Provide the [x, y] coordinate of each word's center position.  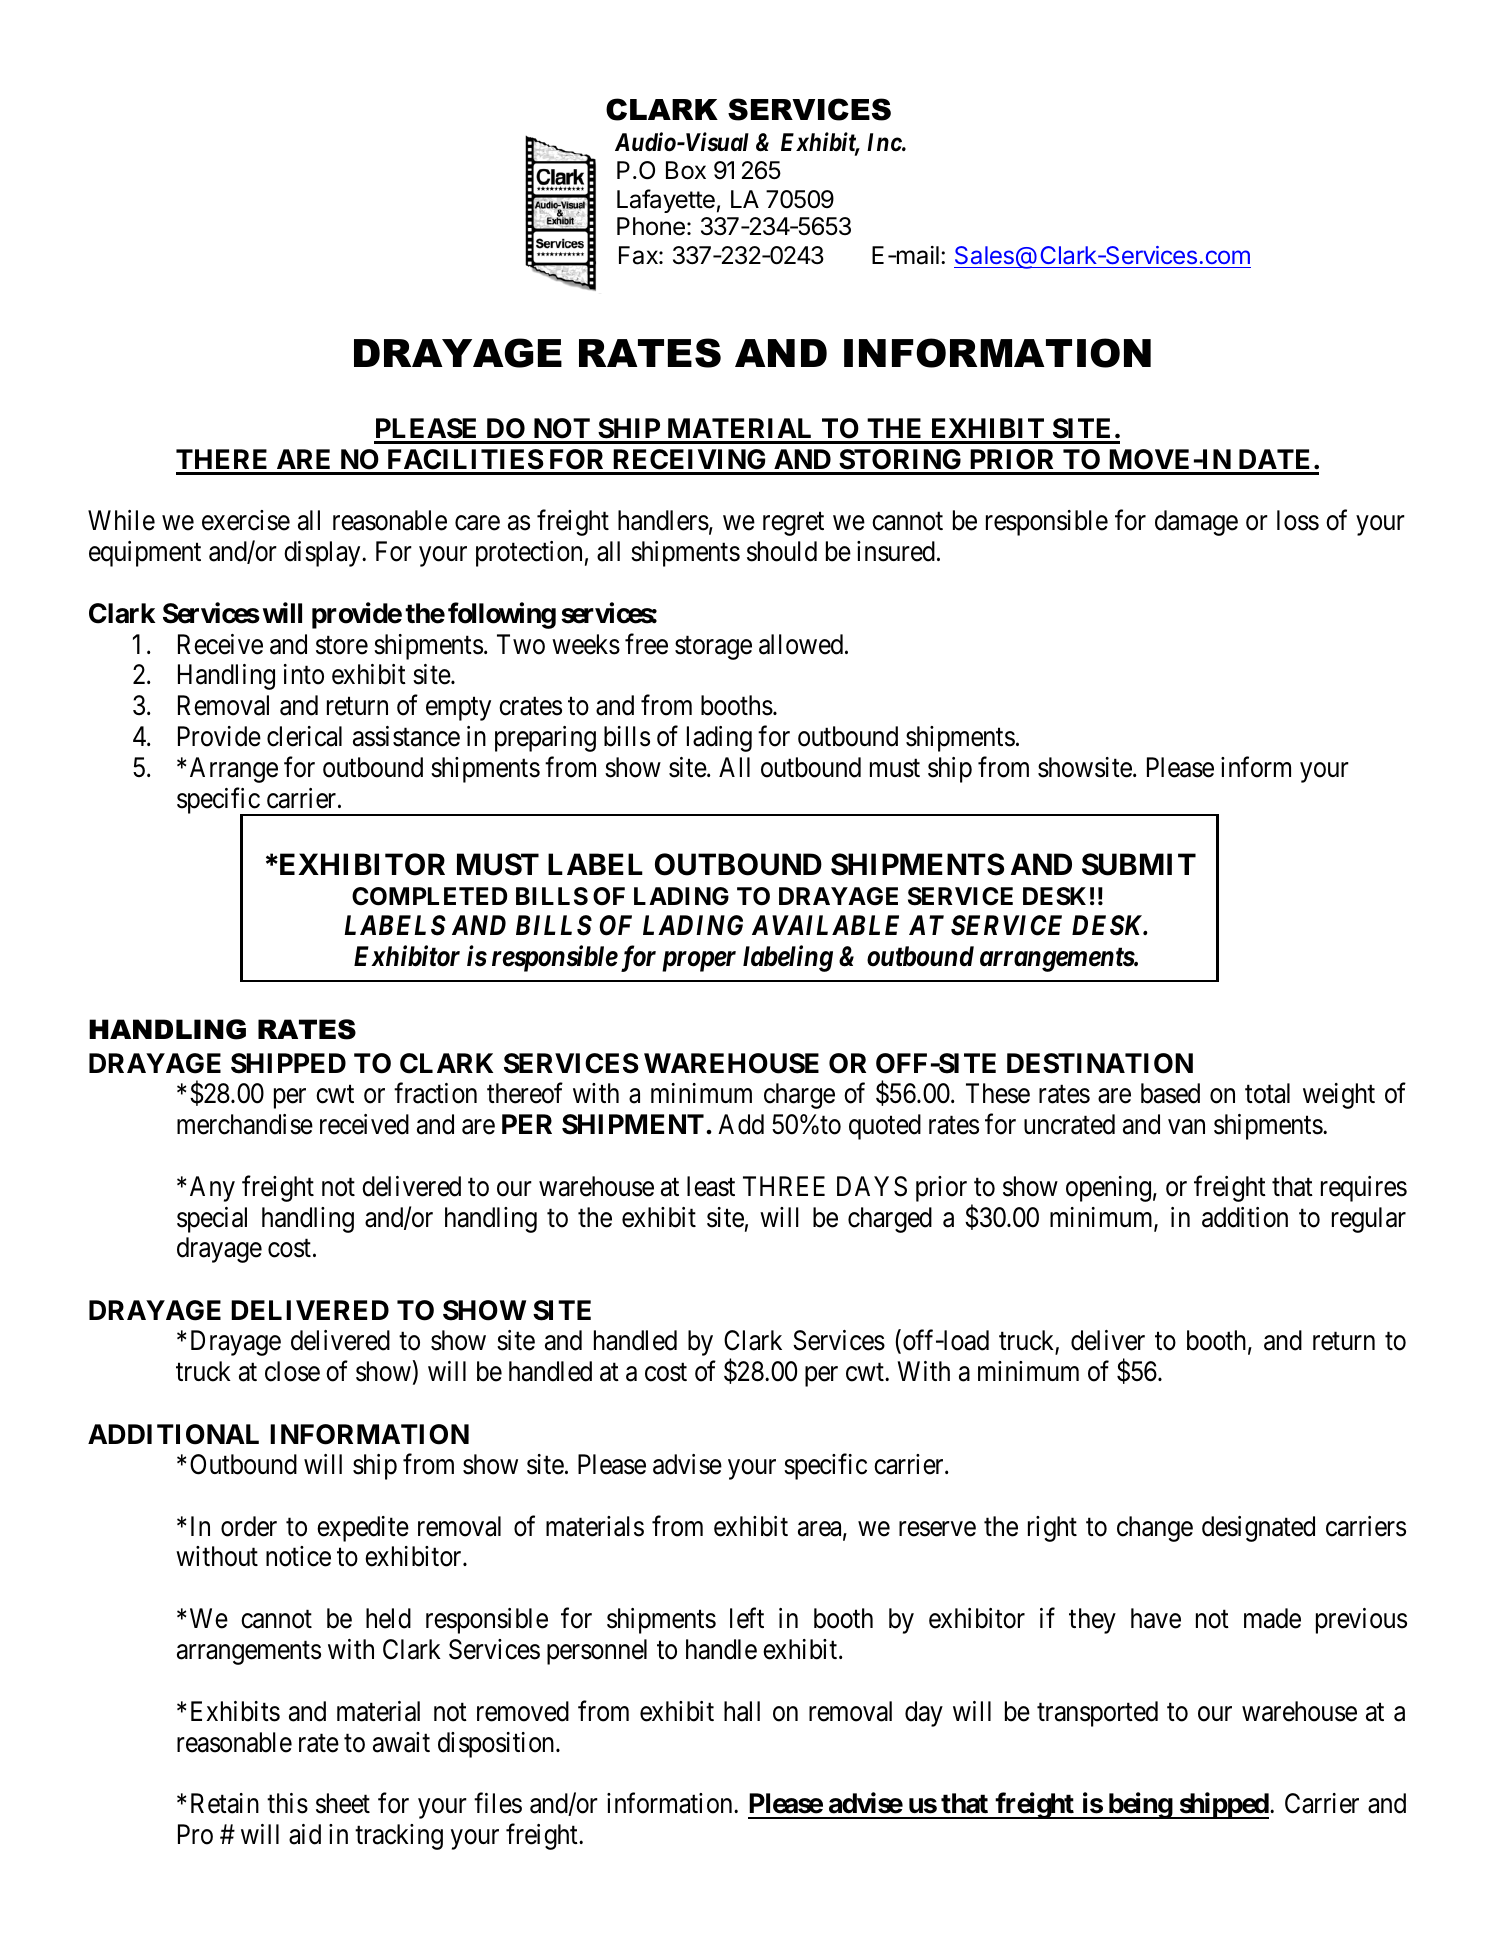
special [212, 1220]
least [711, 1186]
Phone [651, 226]
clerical [304, 736]
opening [1108, 1189]
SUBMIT [1139, 864]
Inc [884, 142]
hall [742, 1711]
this [287, 1803]
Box [686, 170]
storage [713, 648]
